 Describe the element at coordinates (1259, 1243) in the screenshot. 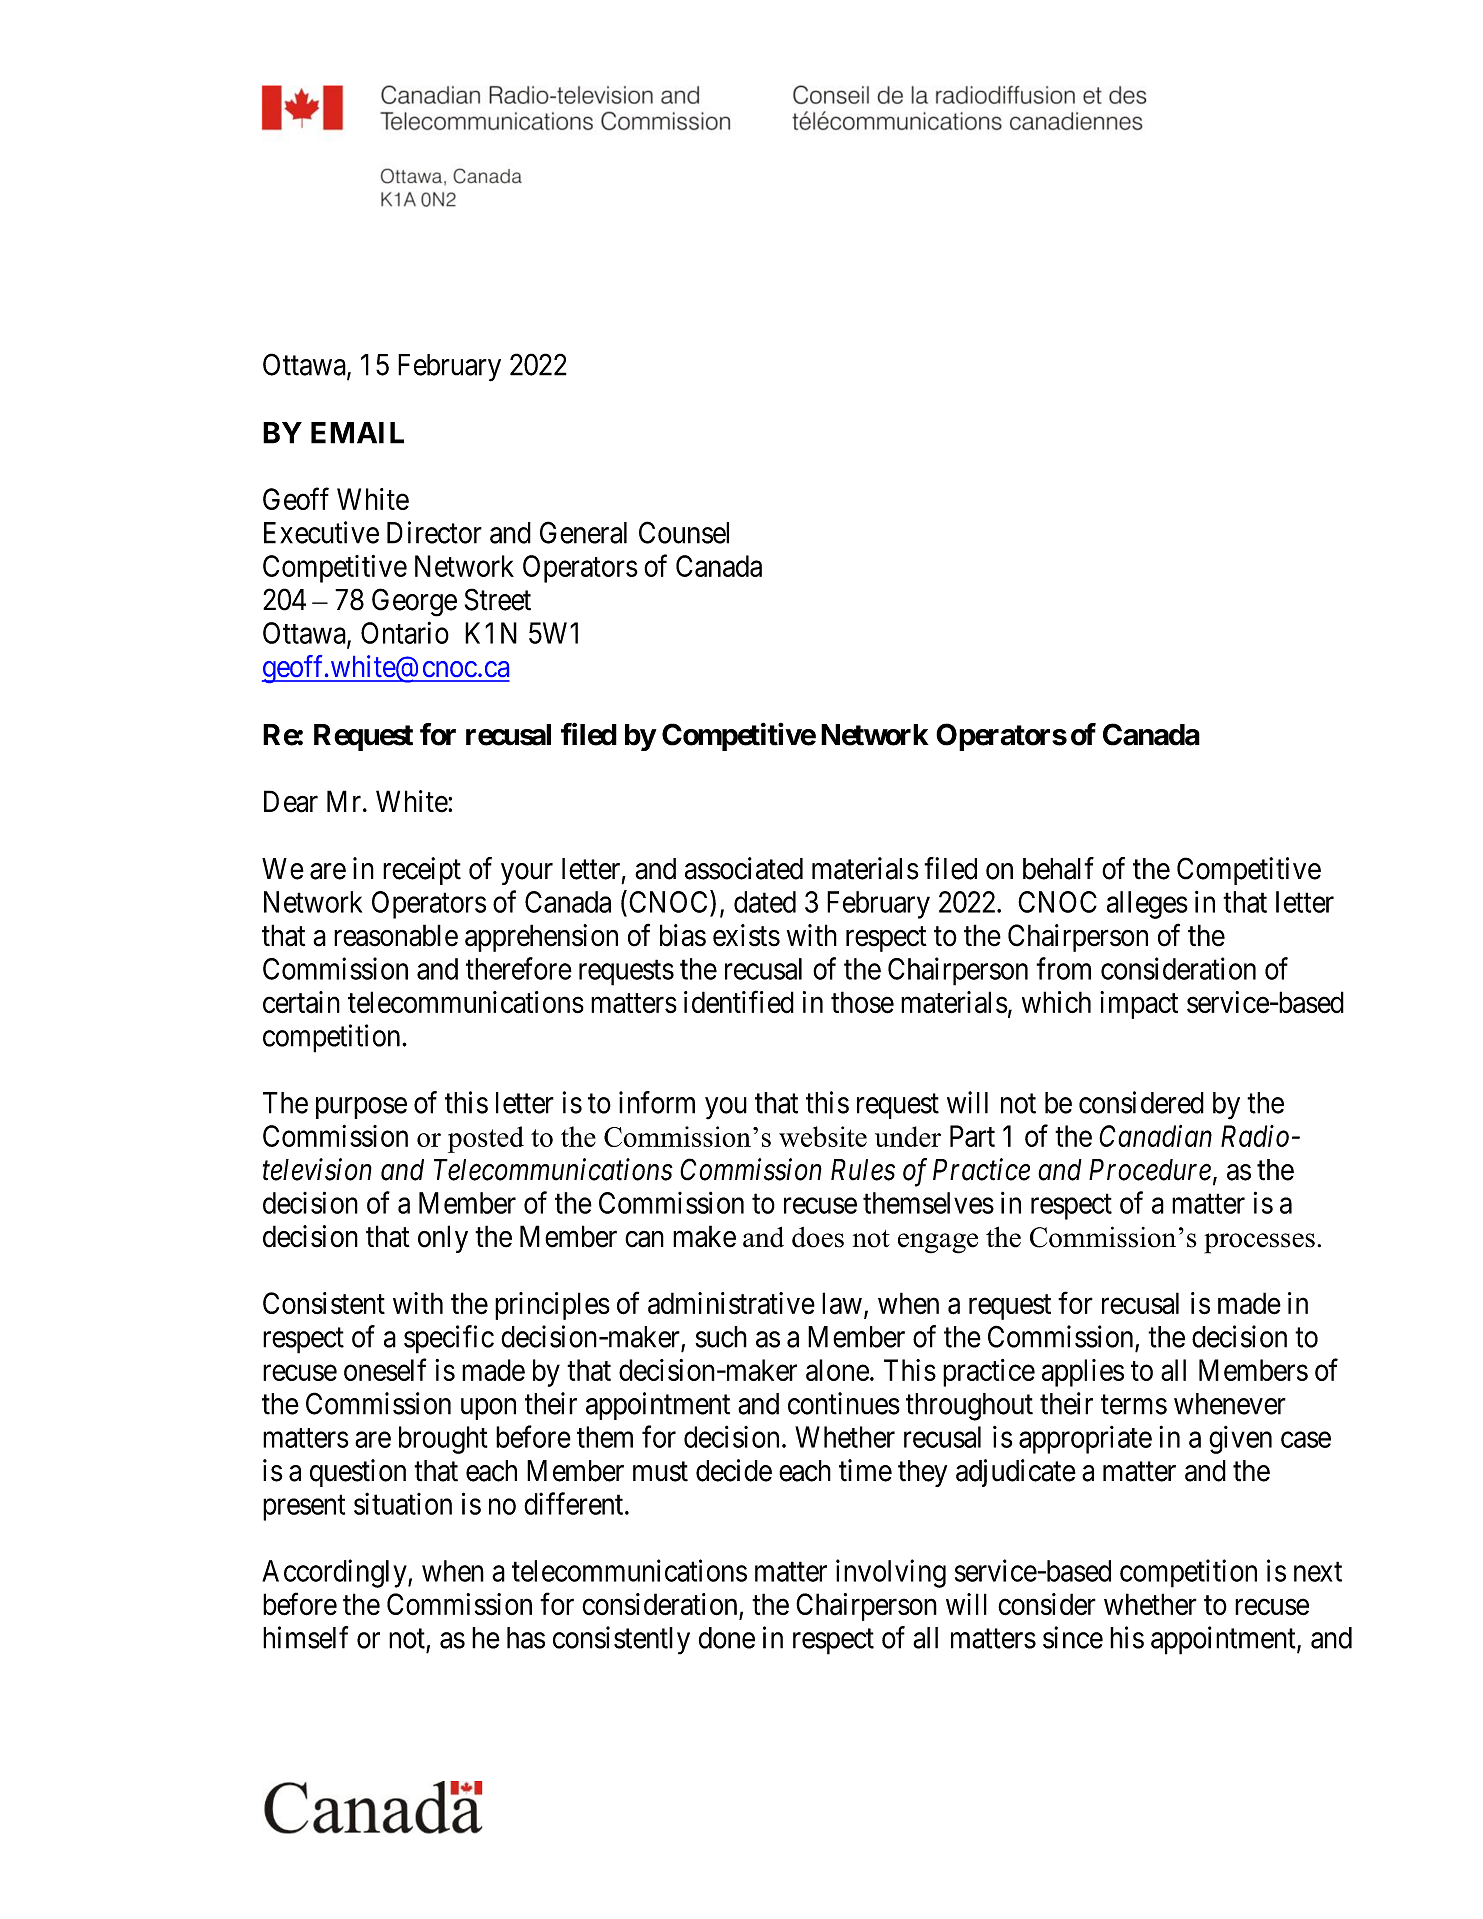

I see `processes` at that location.
